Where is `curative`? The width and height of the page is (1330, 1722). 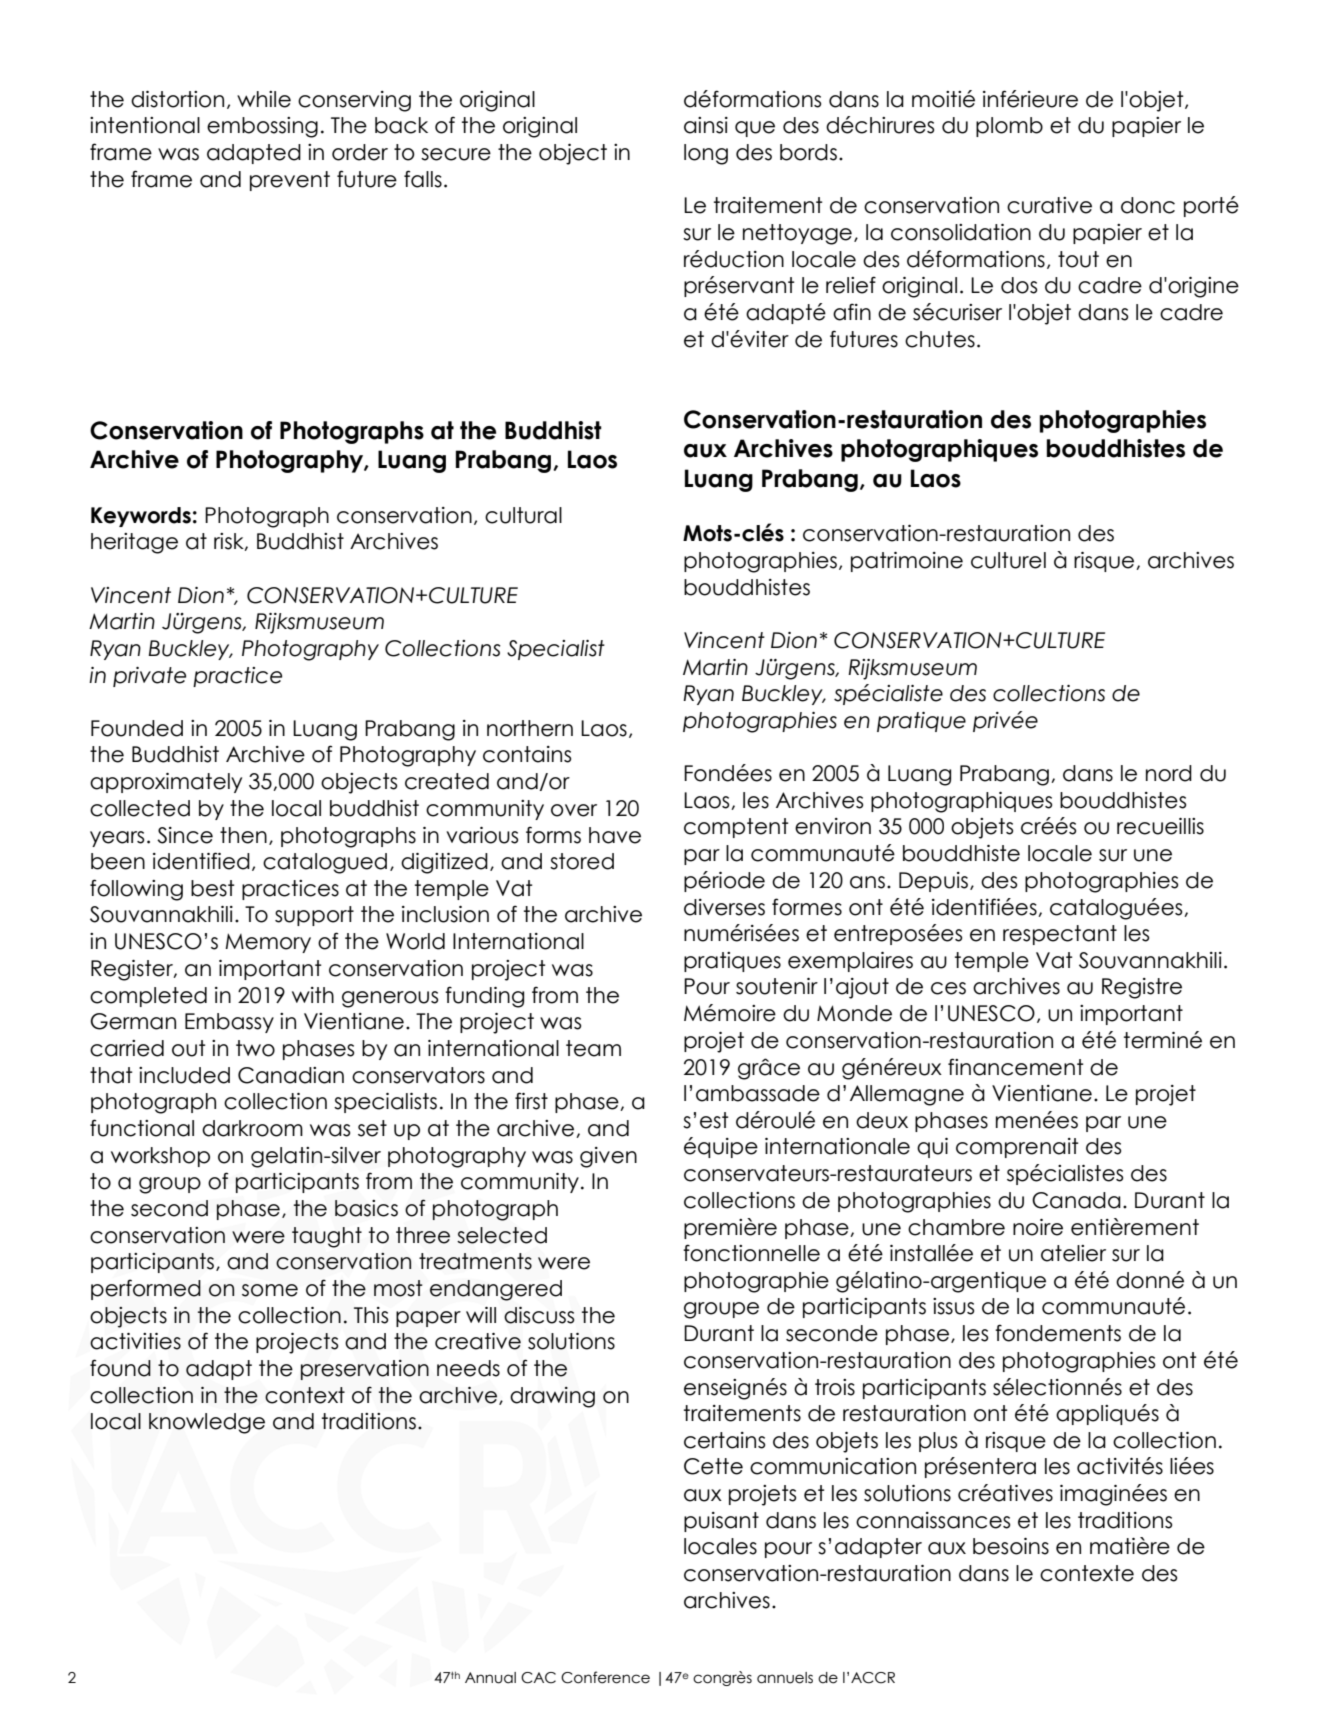
curative is located at coordinates (1049, 205).
